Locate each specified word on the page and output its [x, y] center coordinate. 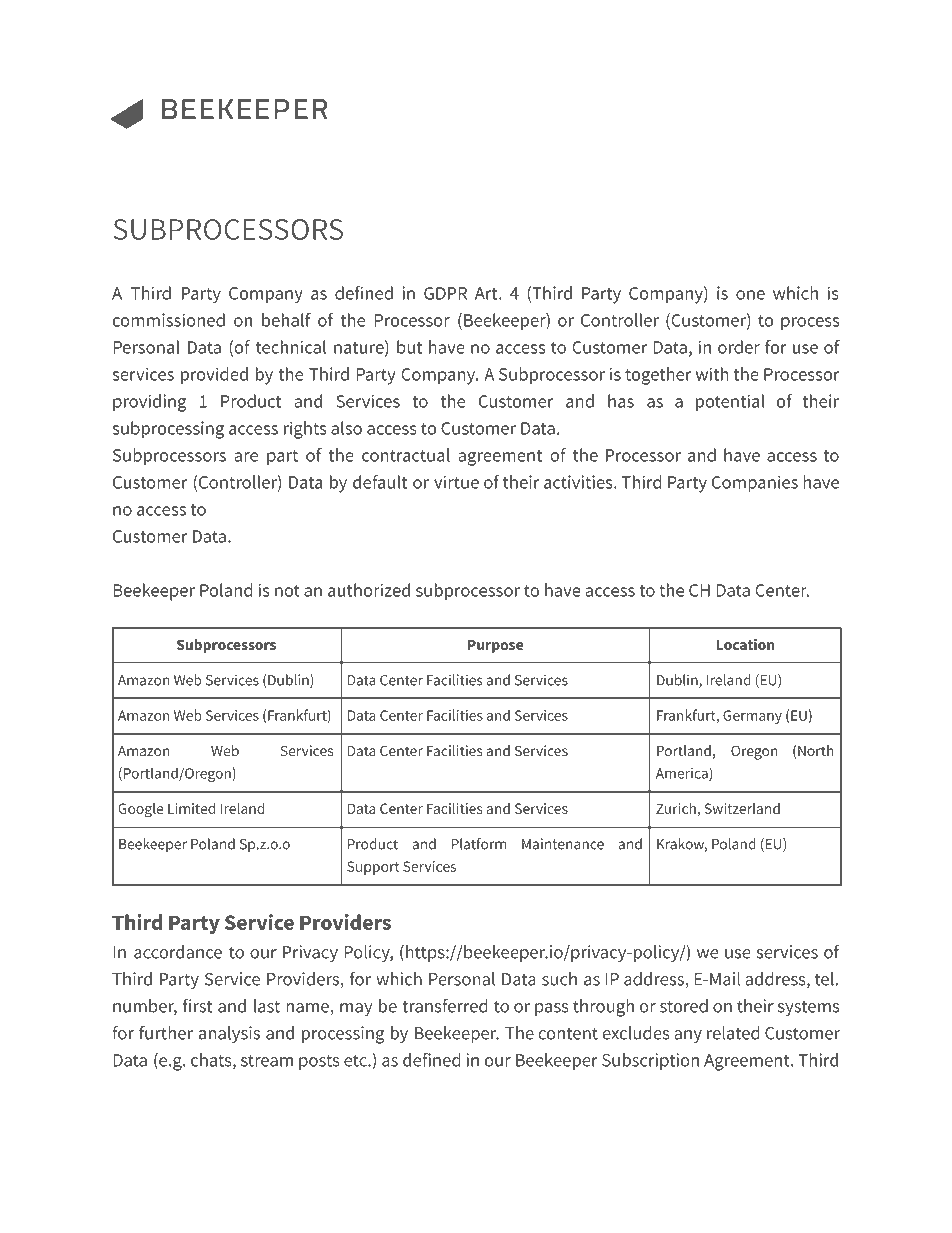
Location [746, 644]
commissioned [169, 320]
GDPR [445, 293]
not [287, 591]
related [733, 1033]
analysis [229, 1035]
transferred [445, 1005]
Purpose [495, 646]
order [739, 347]
